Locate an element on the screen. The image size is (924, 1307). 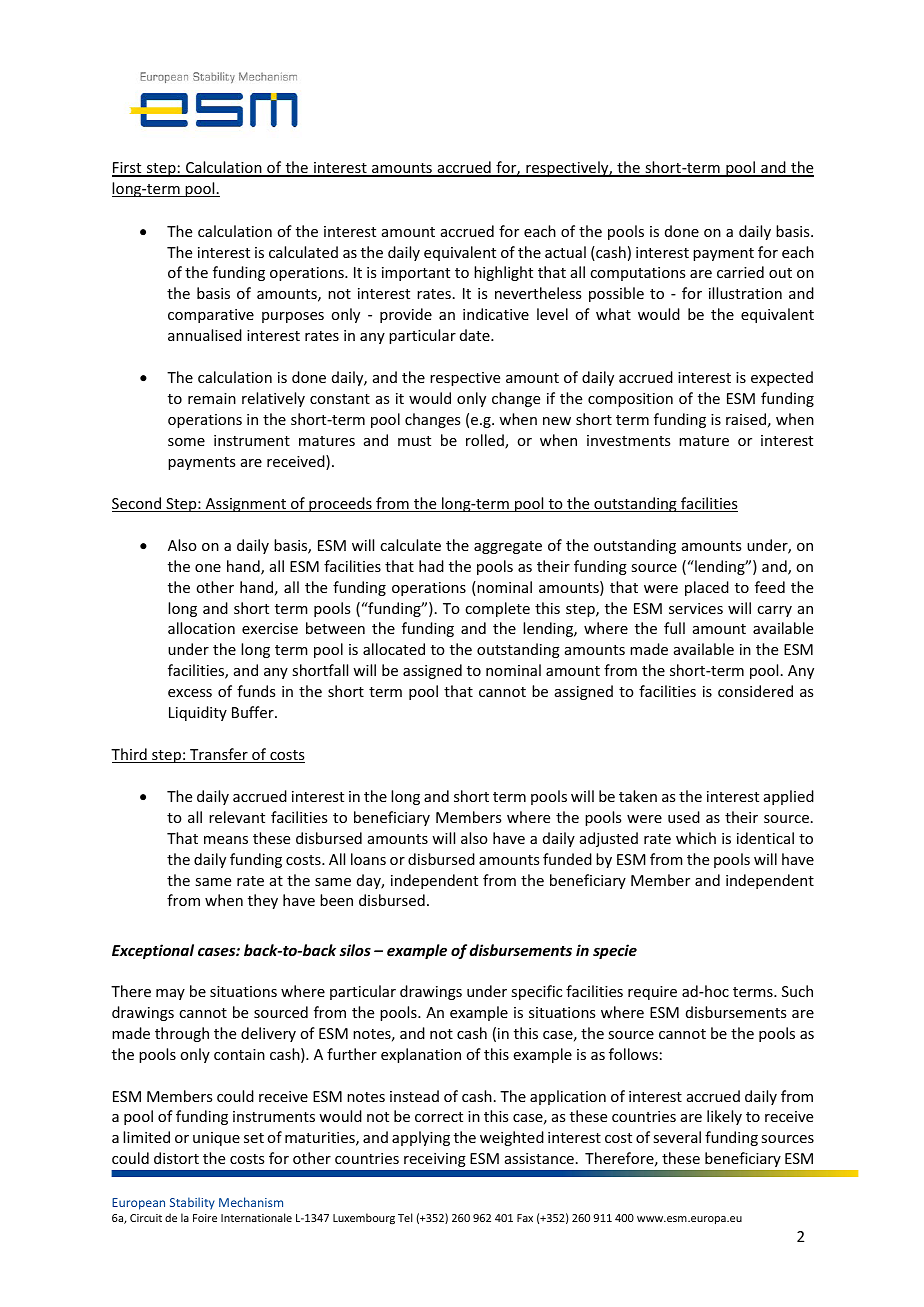
Stability is located at coordinates (192, 1203).
